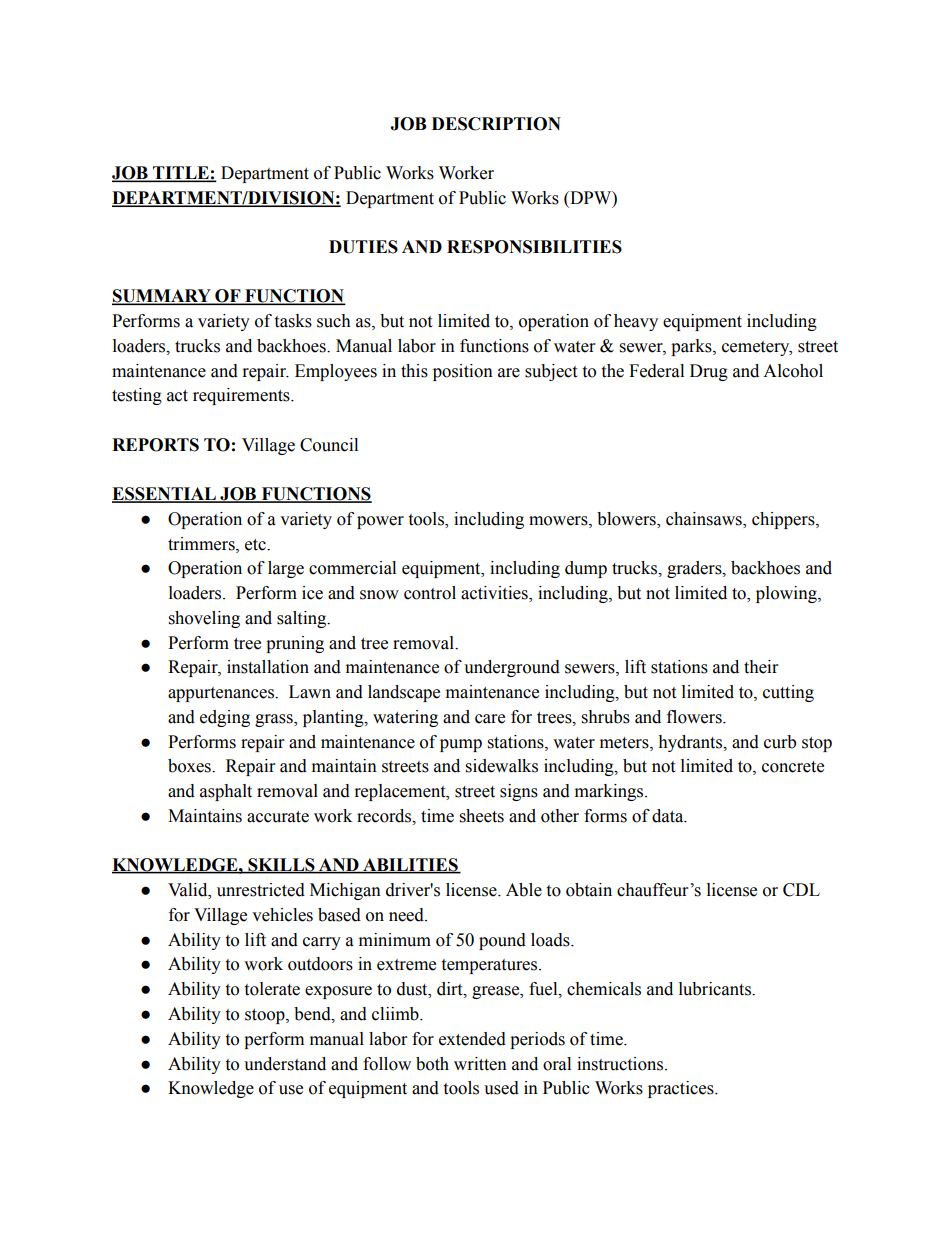  I want to click on practices, so click(682, 1089).
